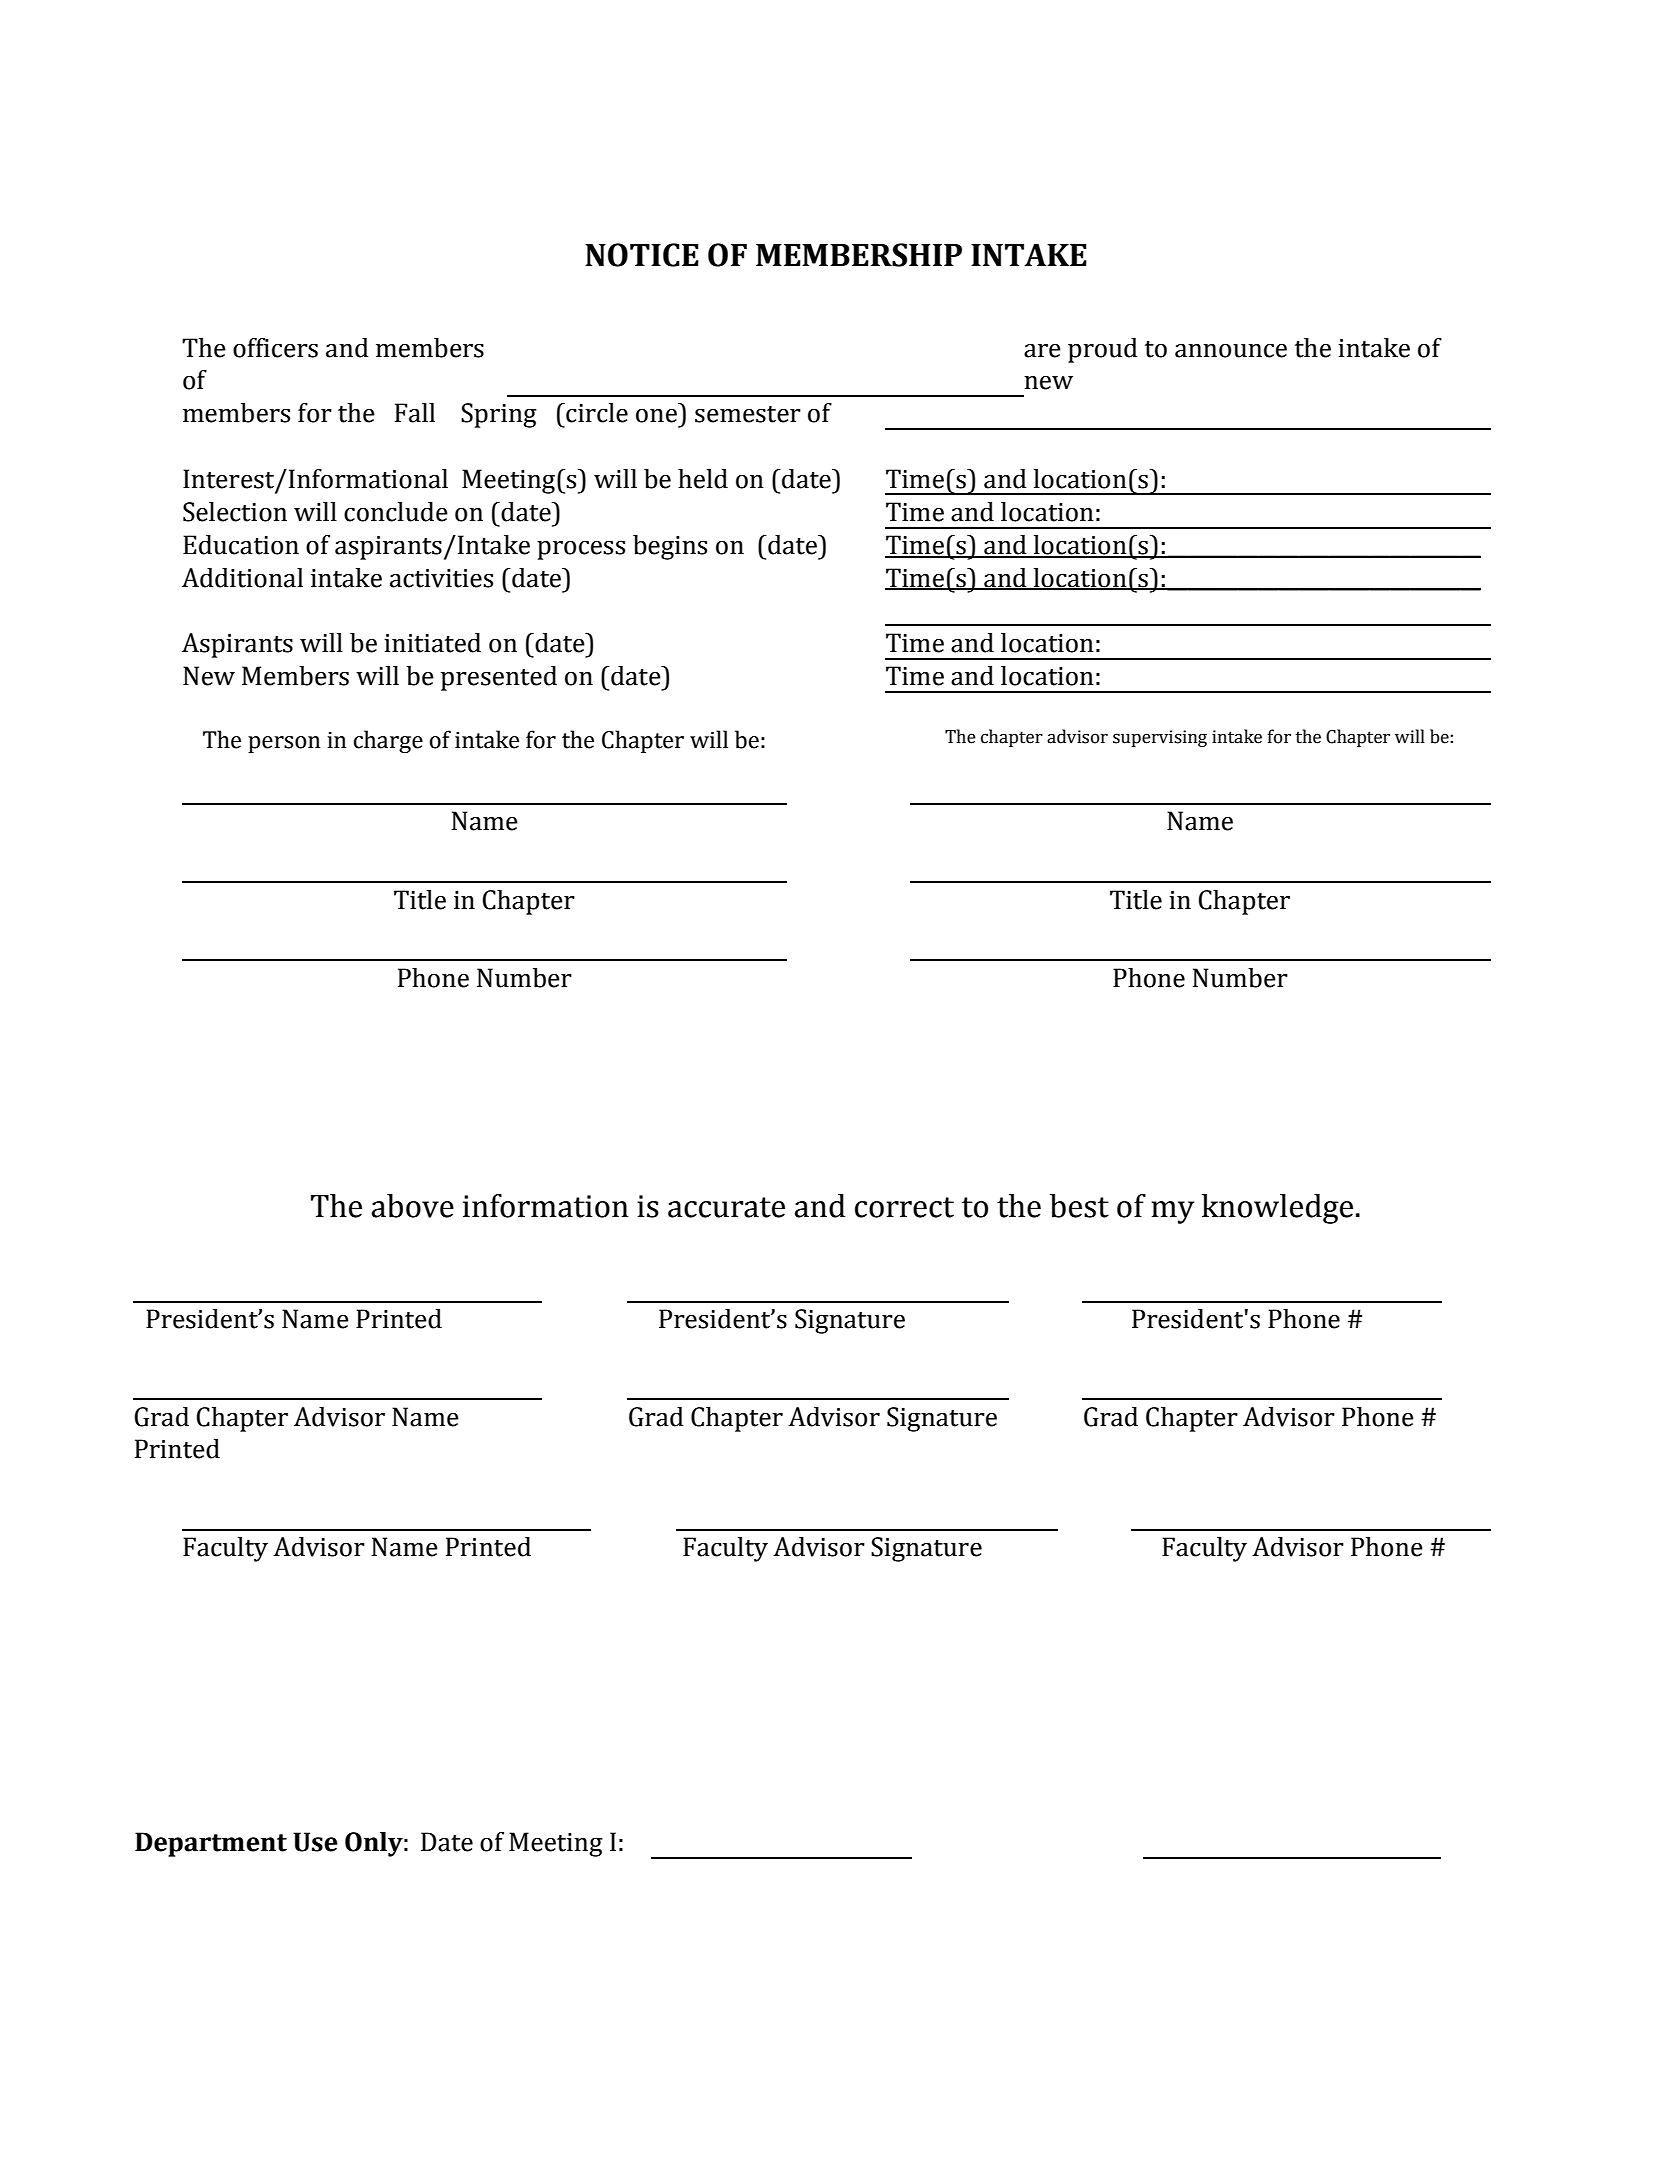  What do you see at coordinates (1160, 738) in the screenshot?
I see `supervising` at bounding box center [1160, 738].
